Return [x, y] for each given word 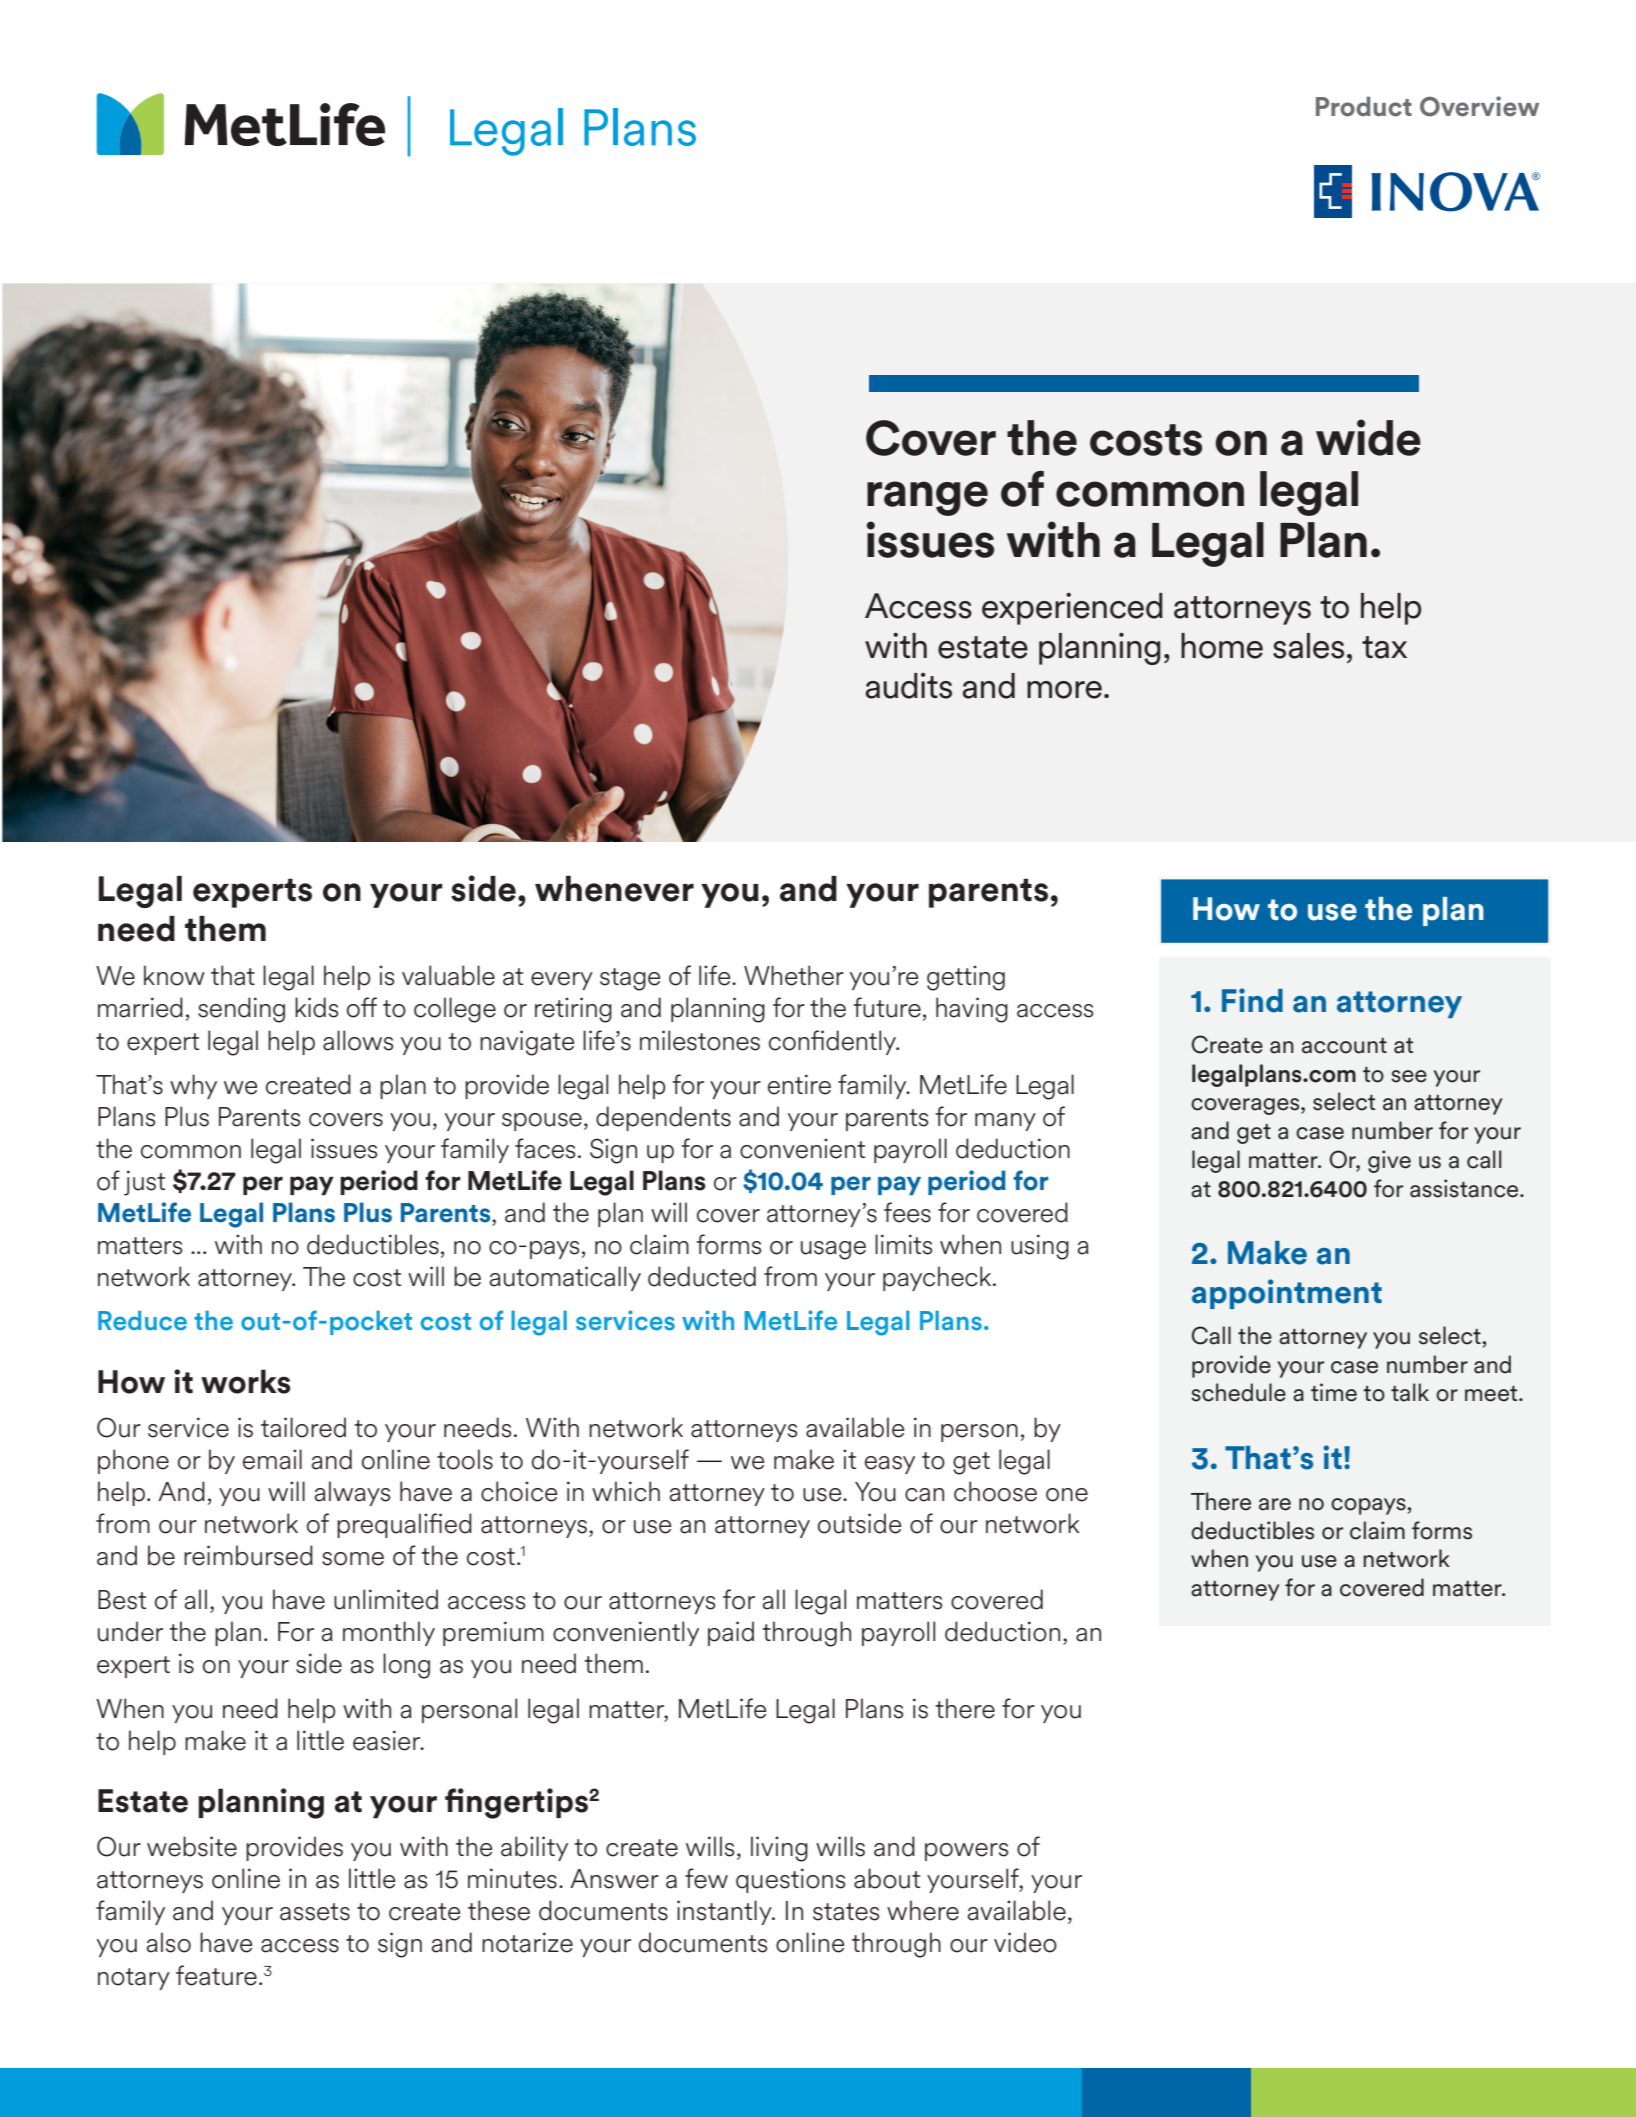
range [927, 498]
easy [890, 1465]
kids [316, 1007]
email [272, 1459]
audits [909, 686]
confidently [834, 1042]
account [1344, 1046]
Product [1364, 106]
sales [1308, 646]
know [174, 975]
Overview [1479, 106]
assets [315, 1912]
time [1334, 1392]
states [846, 1912]
